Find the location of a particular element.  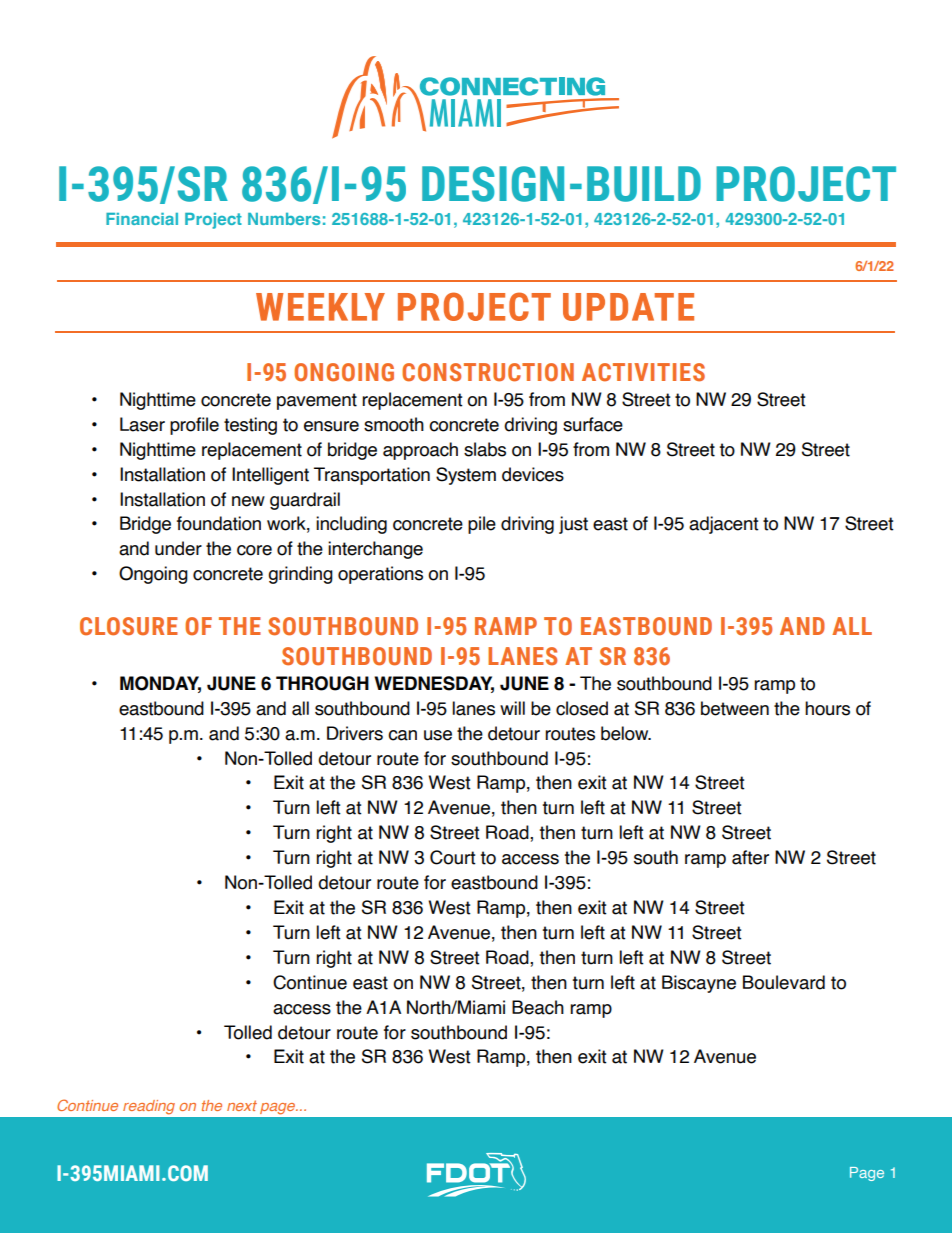

ACTIVITIES is located at coordinates (643, 372).
